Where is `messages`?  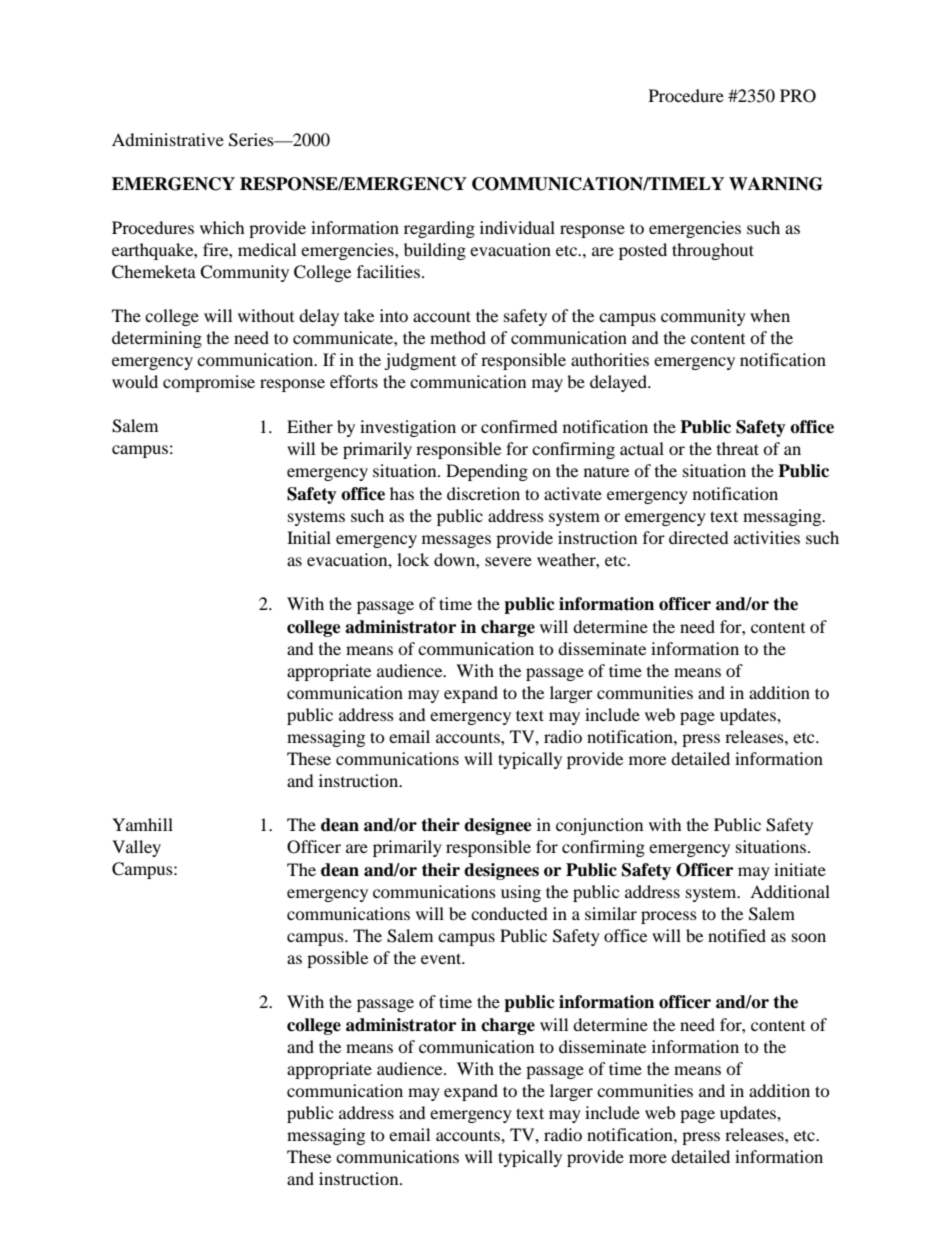
messages is located at coordinates (456, 541).
